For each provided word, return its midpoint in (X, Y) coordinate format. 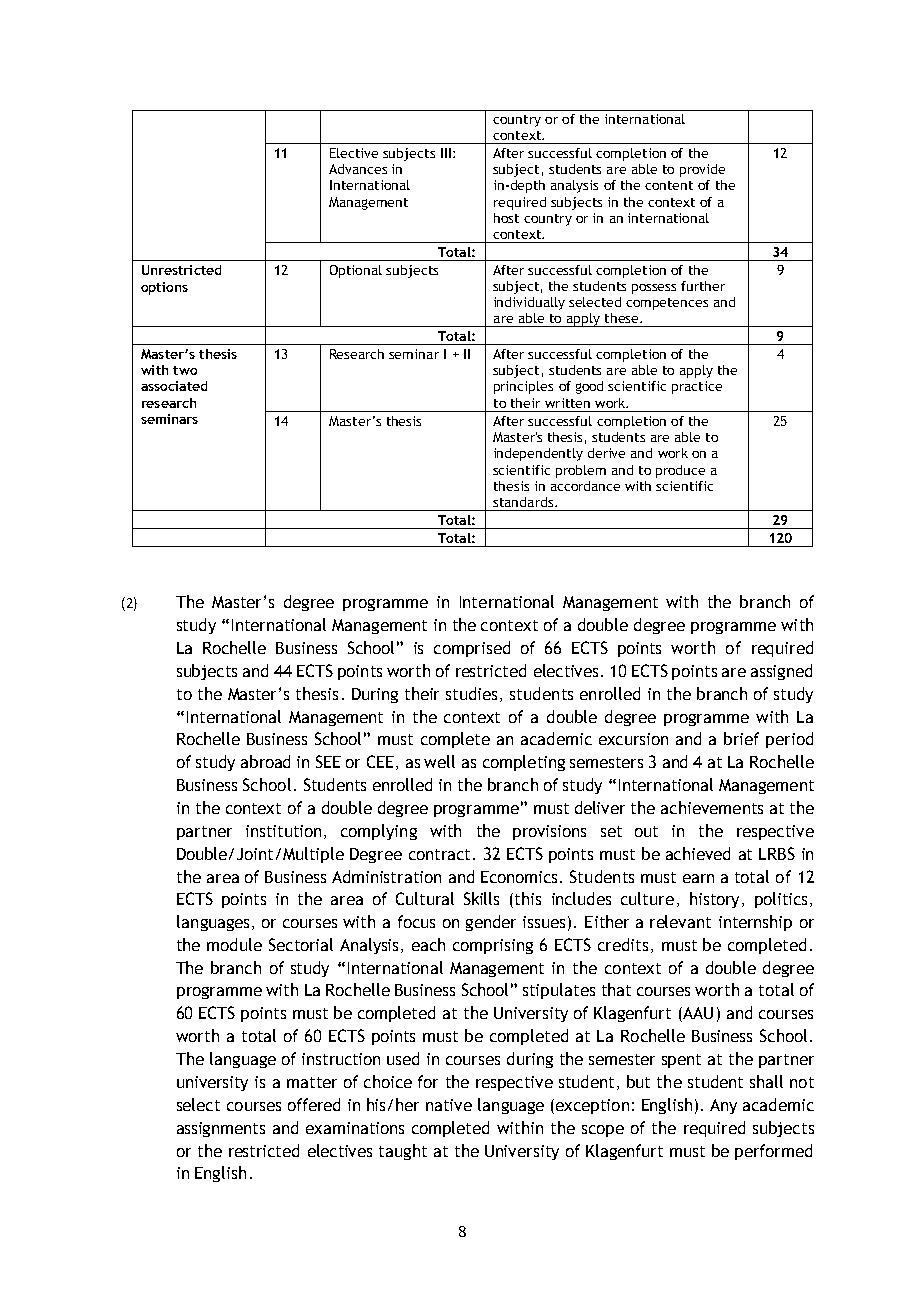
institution (283, 831)
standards (524, 502)
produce (680, 471)
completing (524, 763)
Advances (358, 169)
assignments (221, 1129)
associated (174, 386)
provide (702, 170)
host (506, 218)
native (449, 1105)
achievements (712, 807)
